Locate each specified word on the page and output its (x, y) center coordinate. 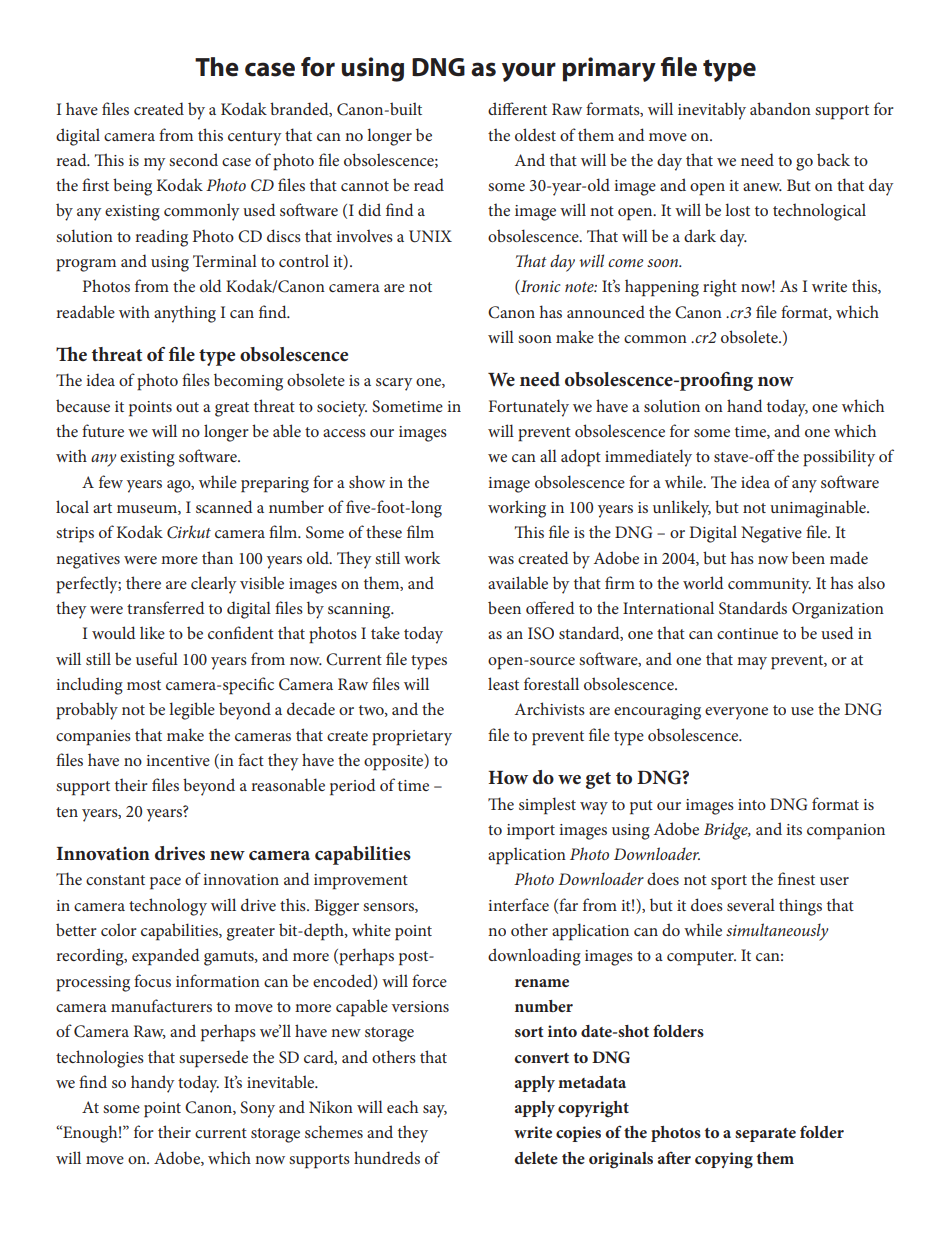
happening (662, 288)
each (402, 1106)
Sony (257, 1109)
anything (185, 314)
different (517, 108)
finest (796, 878)
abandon (780, 108)
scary (394, 384)
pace (165, 883)
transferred (166, 607)
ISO (541, 633)
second (193, 159)
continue (747, 633)
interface (518, 904)
